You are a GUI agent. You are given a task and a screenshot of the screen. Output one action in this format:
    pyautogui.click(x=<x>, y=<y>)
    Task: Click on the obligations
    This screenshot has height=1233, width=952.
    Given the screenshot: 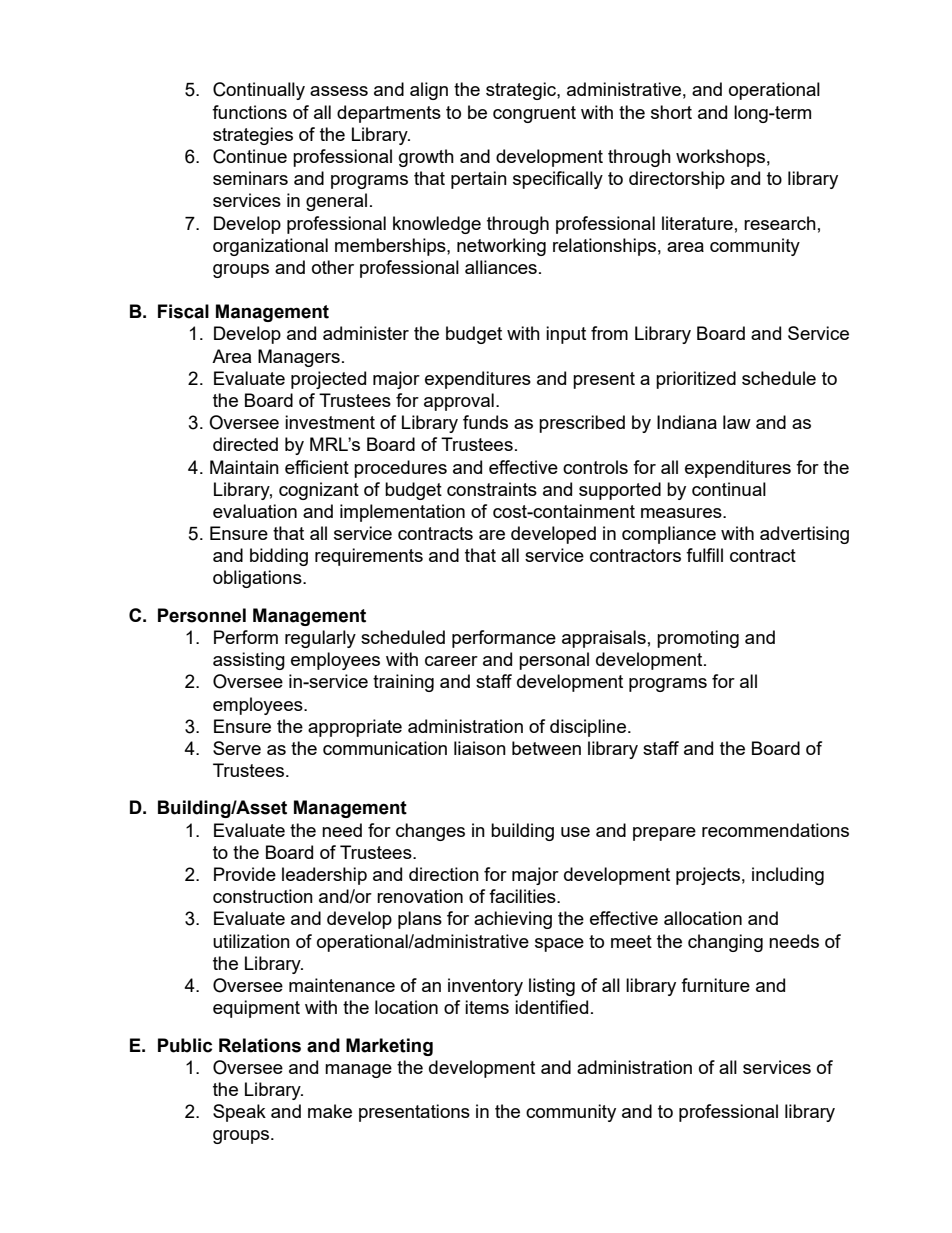 What is the action you would take?
    pyautogui.click(x=258, y=579)
